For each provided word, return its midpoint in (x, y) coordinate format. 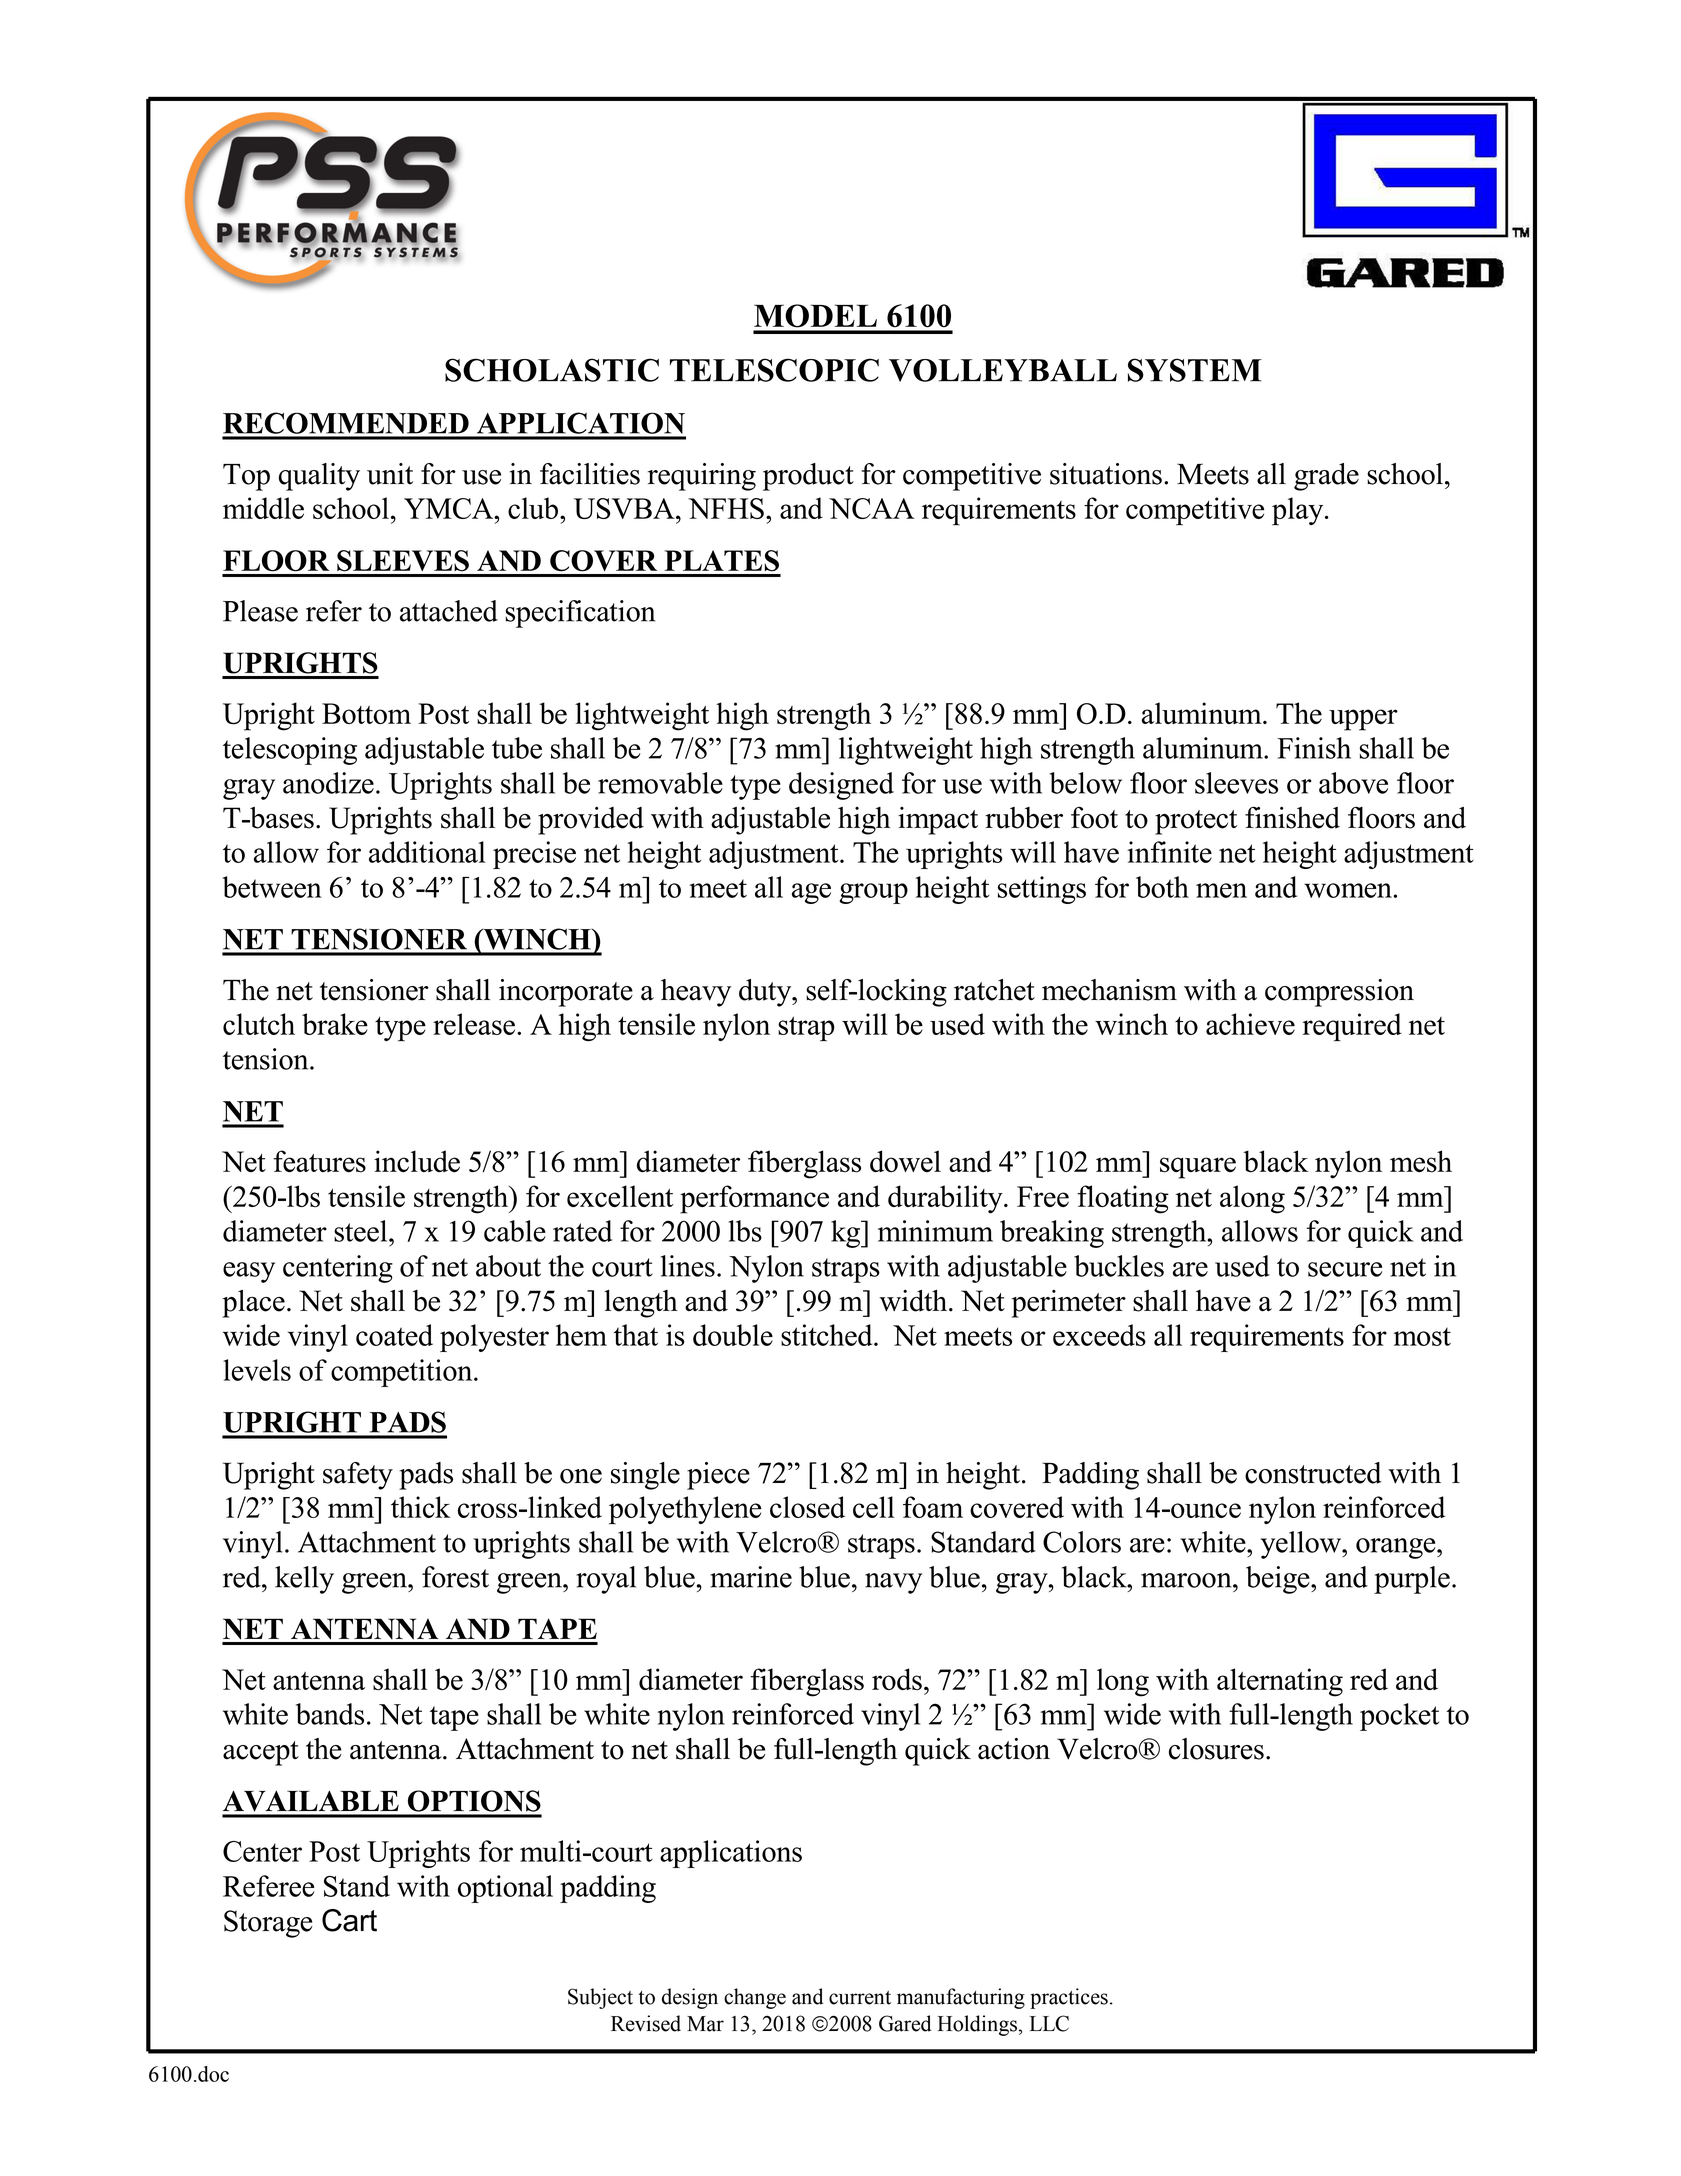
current (860, 1998)
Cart (349, 1920)
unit (390, 474)
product (808, 477)
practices (1069, 1998)
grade (1326, 477)
